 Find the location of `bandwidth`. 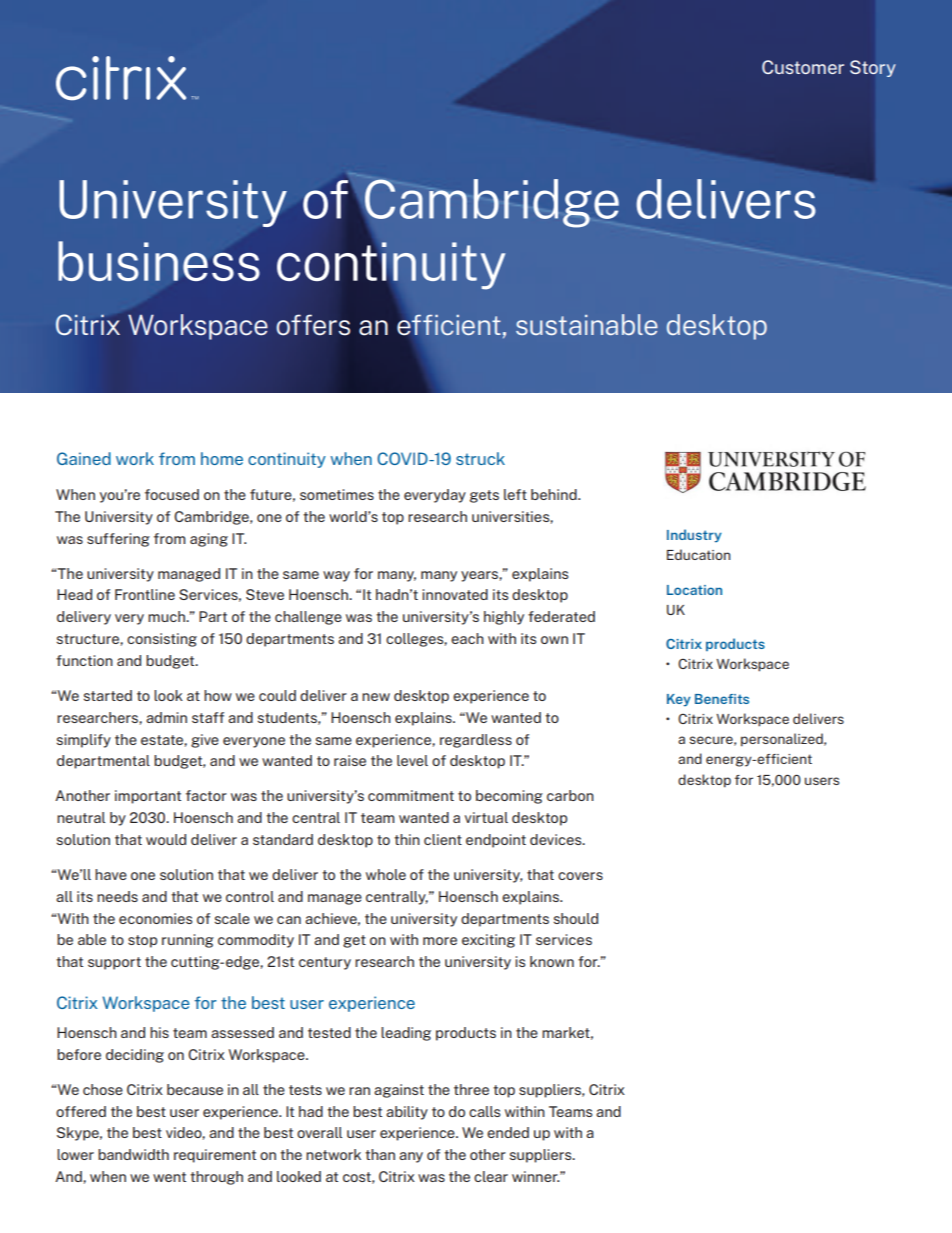

bandwidth is located at coordinates (133, 1154).
